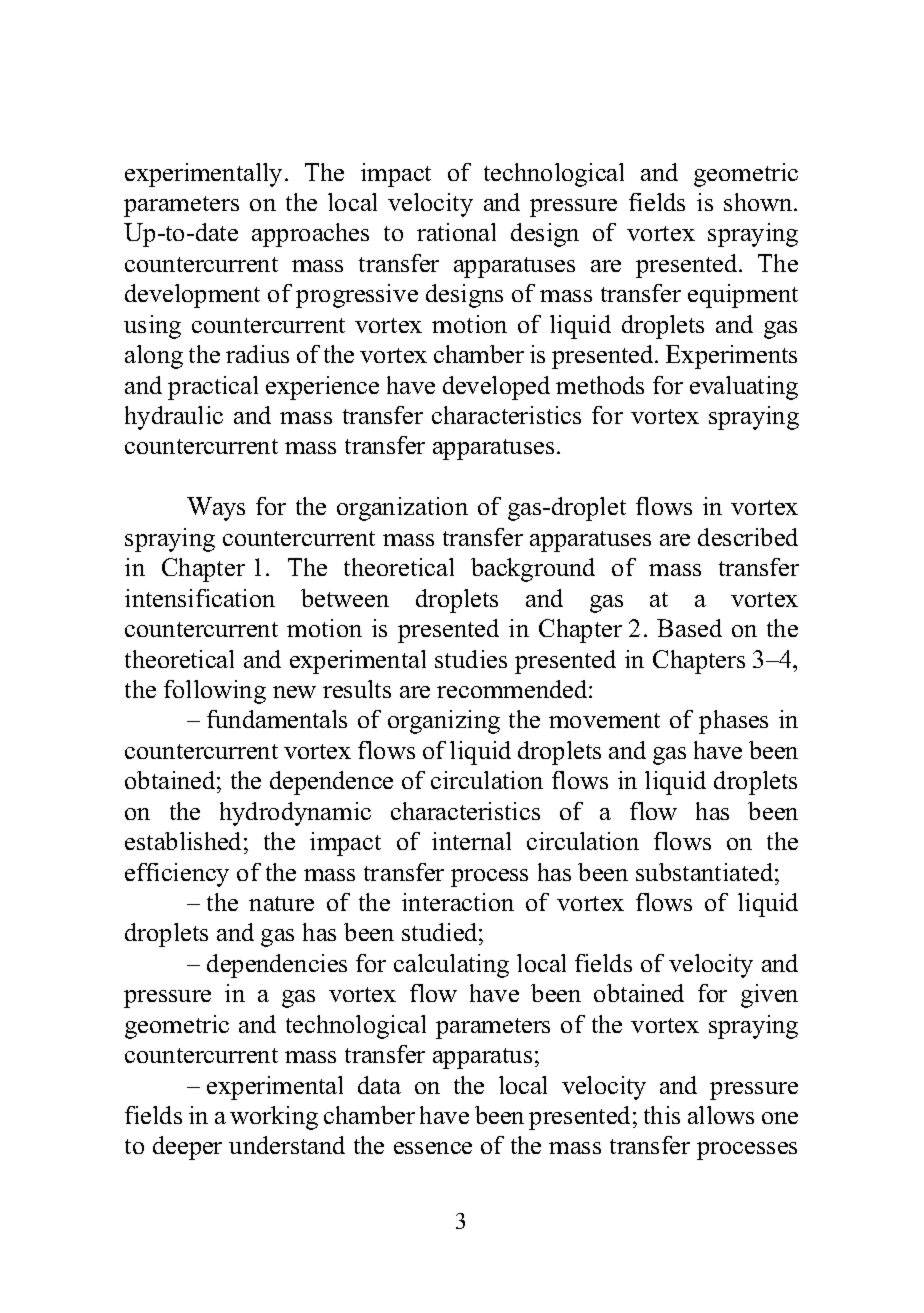 Image resolution: width=924 pixels, height=1313 pixels. Describe the element at coordinates (689, 628) in the screenshot. I see `Based` at that location.
